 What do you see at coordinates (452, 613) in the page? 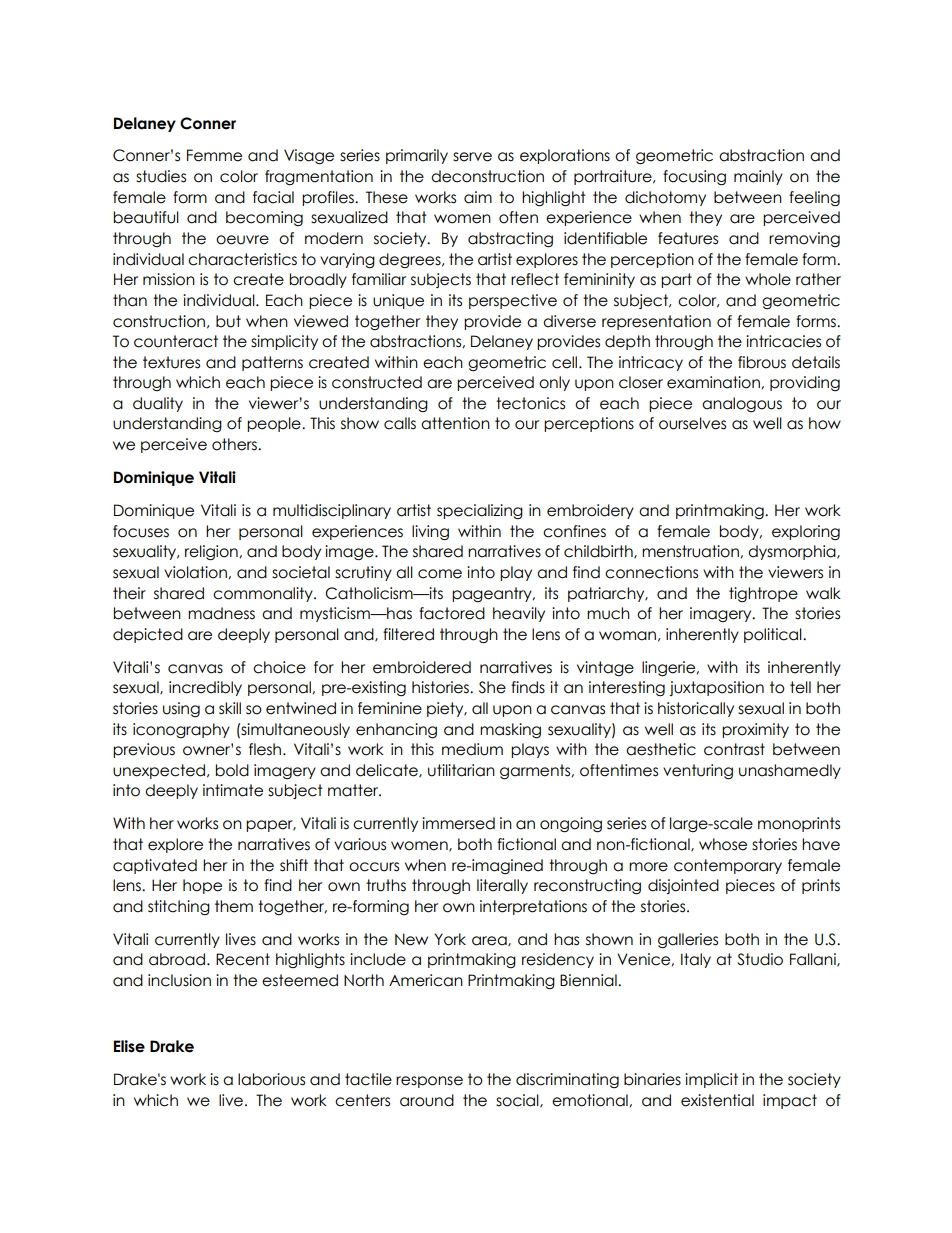
I see `factored` at bounding box center [452, 613].
